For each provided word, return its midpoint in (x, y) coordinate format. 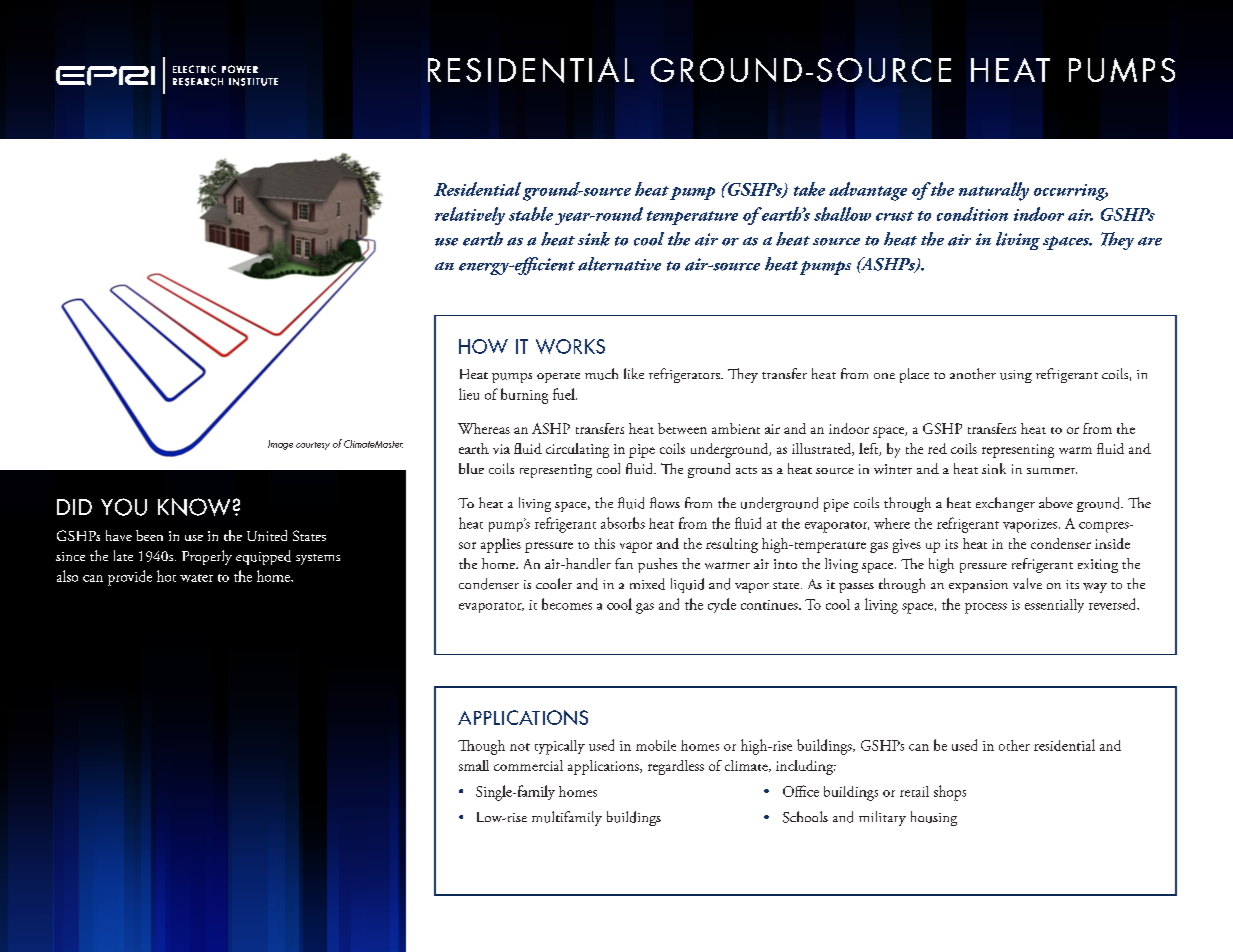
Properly (207, 557)
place (914, 375)
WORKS (570, 346)
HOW (483, 346)
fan (624, 563)
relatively (470, 216)
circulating (577, 450)
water (196, 578)
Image (280, 445)
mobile (656, 745)
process (986, 608)
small (474, 765)
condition (972, 214)
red (937, 448)
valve (1027, 583)
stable (531, 214)
